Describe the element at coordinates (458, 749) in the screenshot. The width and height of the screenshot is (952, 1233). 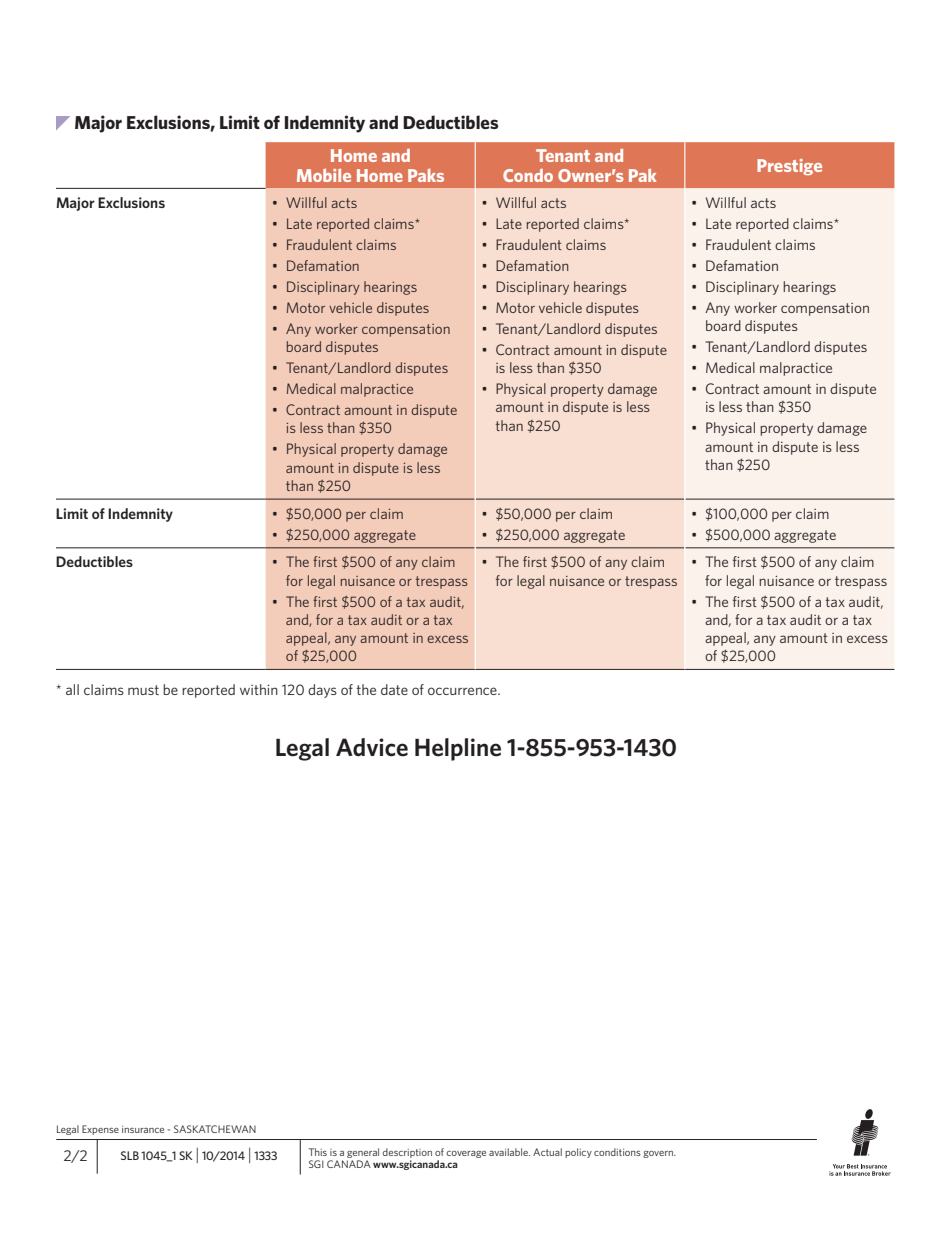
I see `Helpline` at that location.
